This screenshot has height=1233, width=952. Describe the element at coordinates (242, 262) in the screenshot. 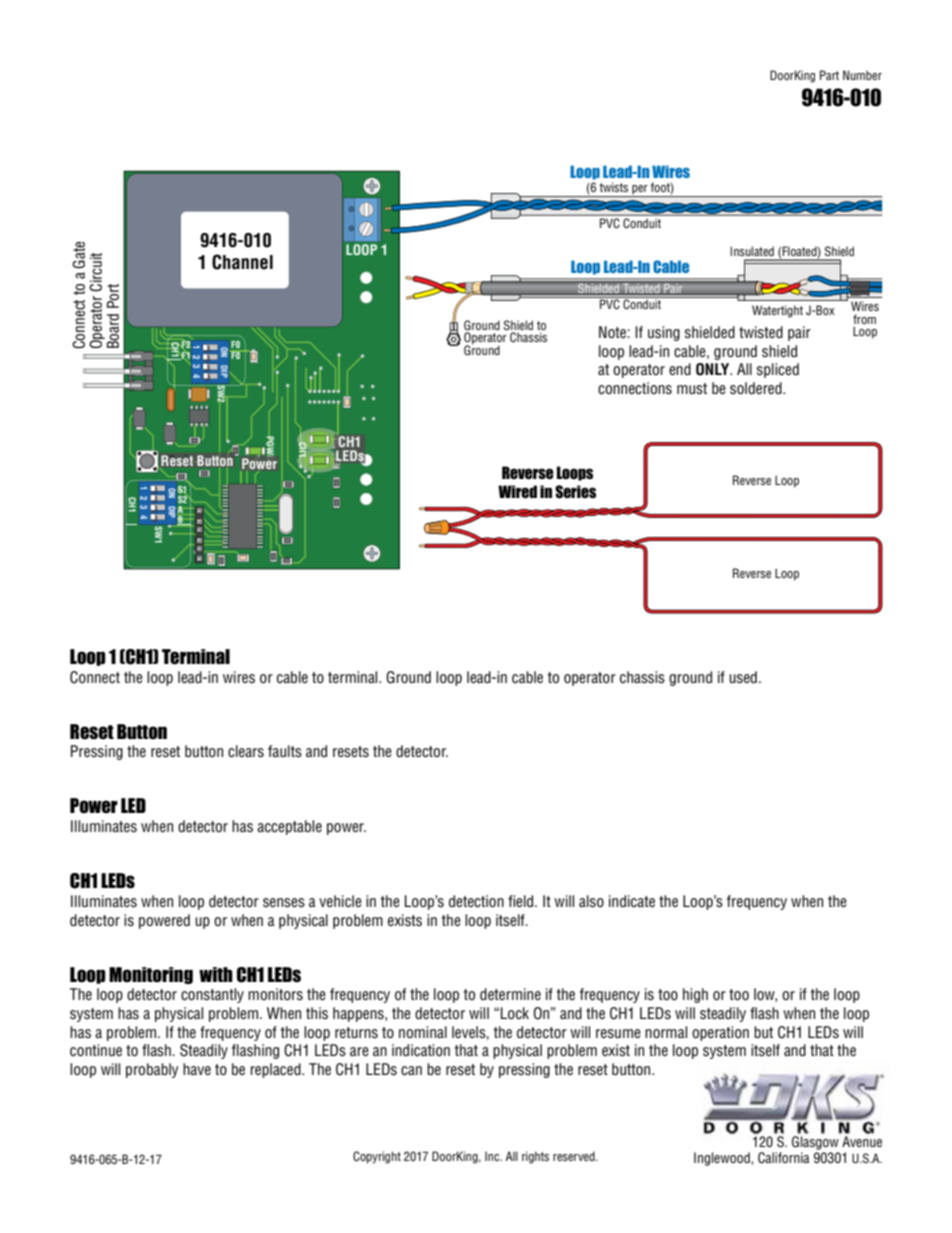

I see `Channel` at that location.
